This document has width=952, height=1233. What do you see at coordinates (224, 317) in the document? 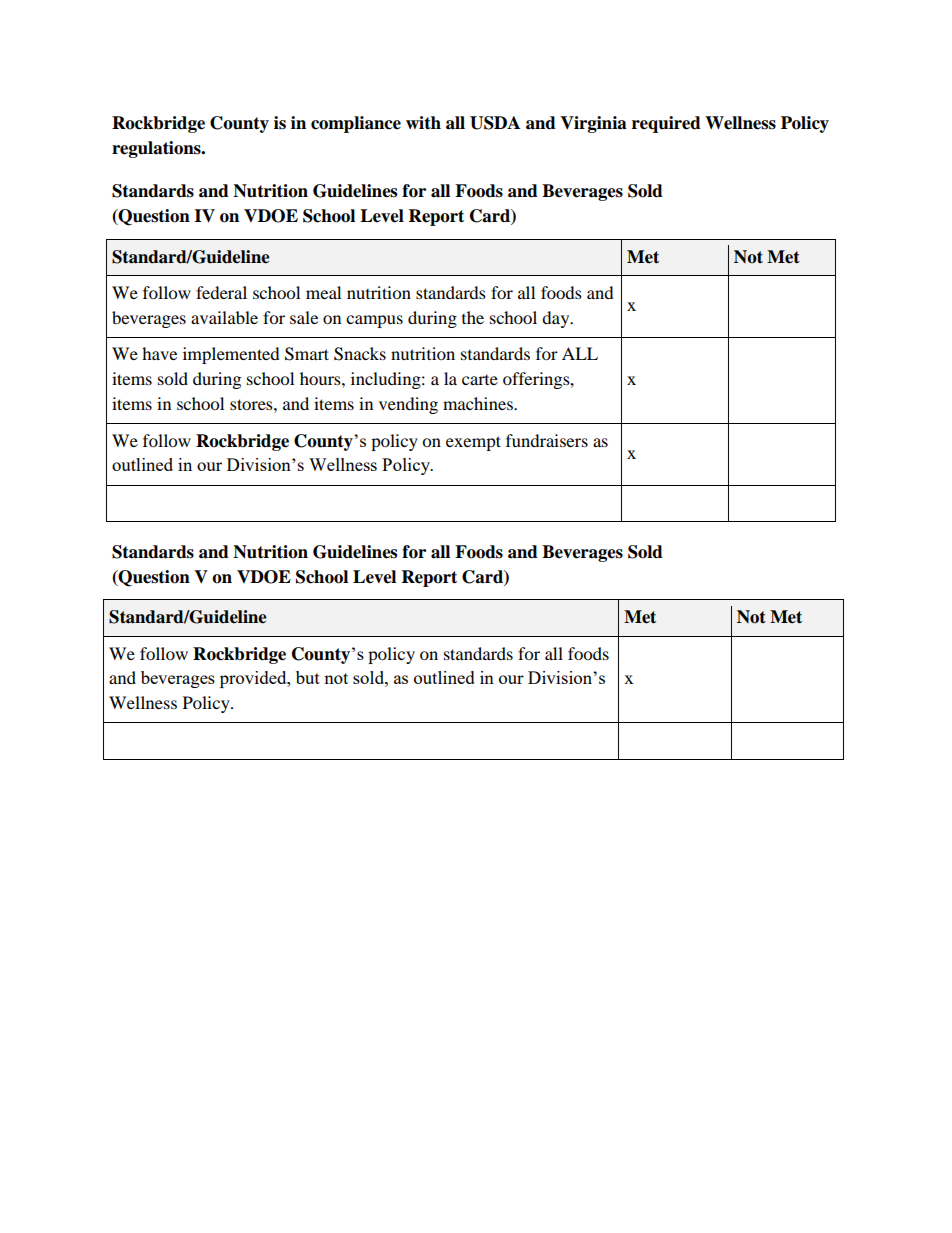
I see `available` at bounding box center [224, 317].
